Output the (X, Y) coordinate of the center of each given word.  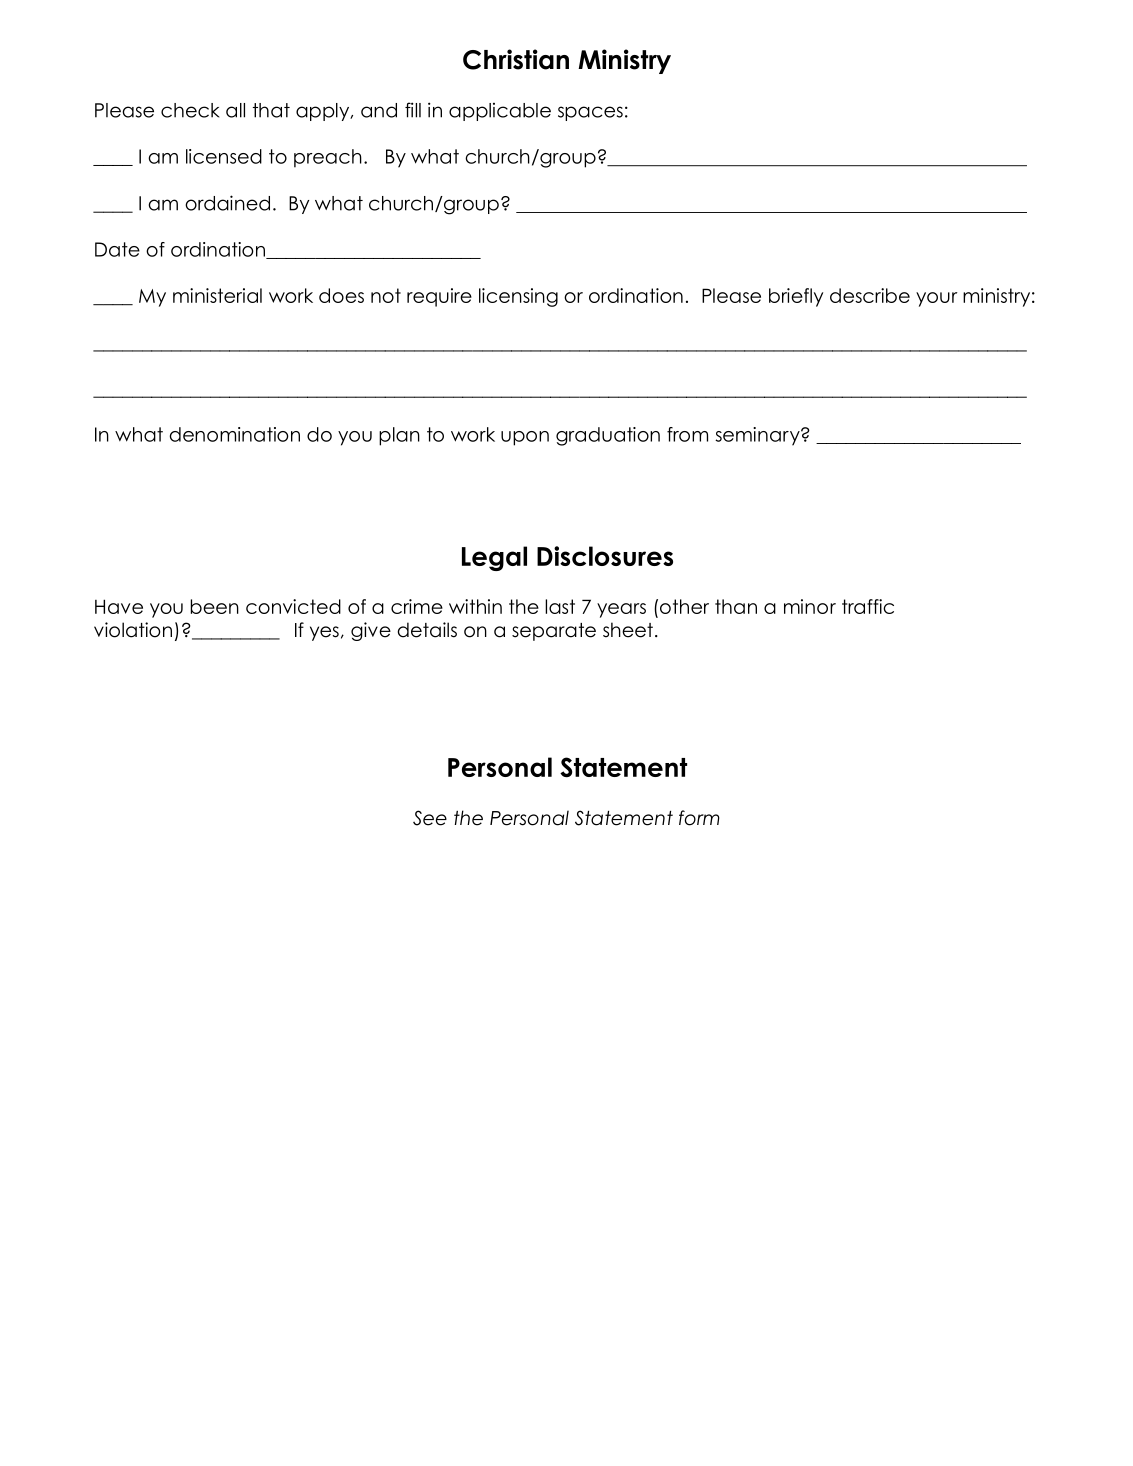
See (430, 818)
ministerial (217, 295)
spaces (590, 113)
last (560, 606)
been (215, 606)
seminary (758, 436)
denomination (234, 434)
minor (810, 606)
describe (870, 295)
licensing (518, 297)
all (235, 110)
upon (525, 438)
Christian (516, 59)
